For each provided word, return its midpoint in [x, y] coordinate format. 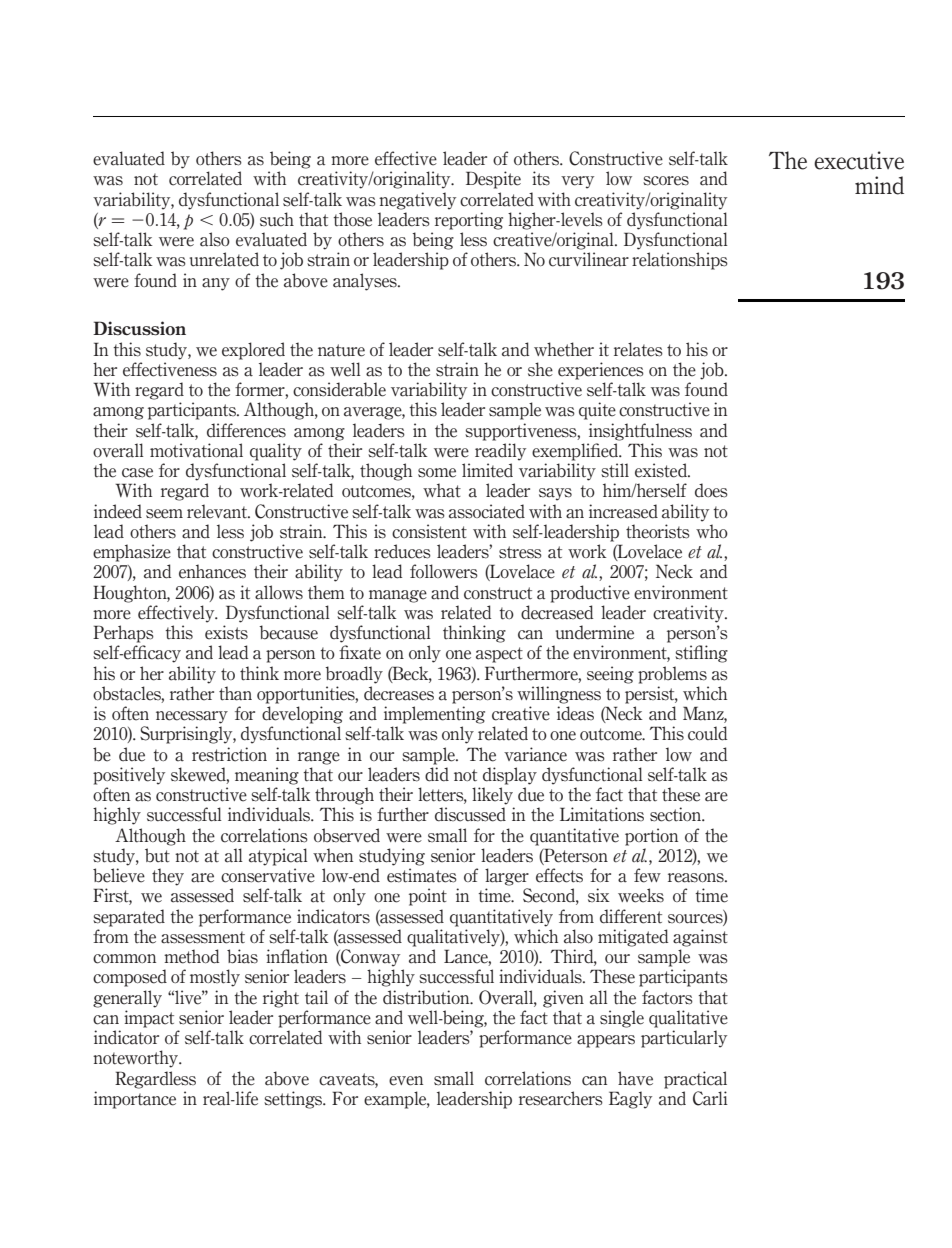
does [711, 490]
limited [487, 470]
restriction [229, 754]
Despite [493, 180]
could [707, 733]
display [510, 776]
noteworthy [137, 1059]
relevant [218, 511]
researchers [561, 1098]
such [277, 219]
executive [859, 160]
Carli [710, 1098]
